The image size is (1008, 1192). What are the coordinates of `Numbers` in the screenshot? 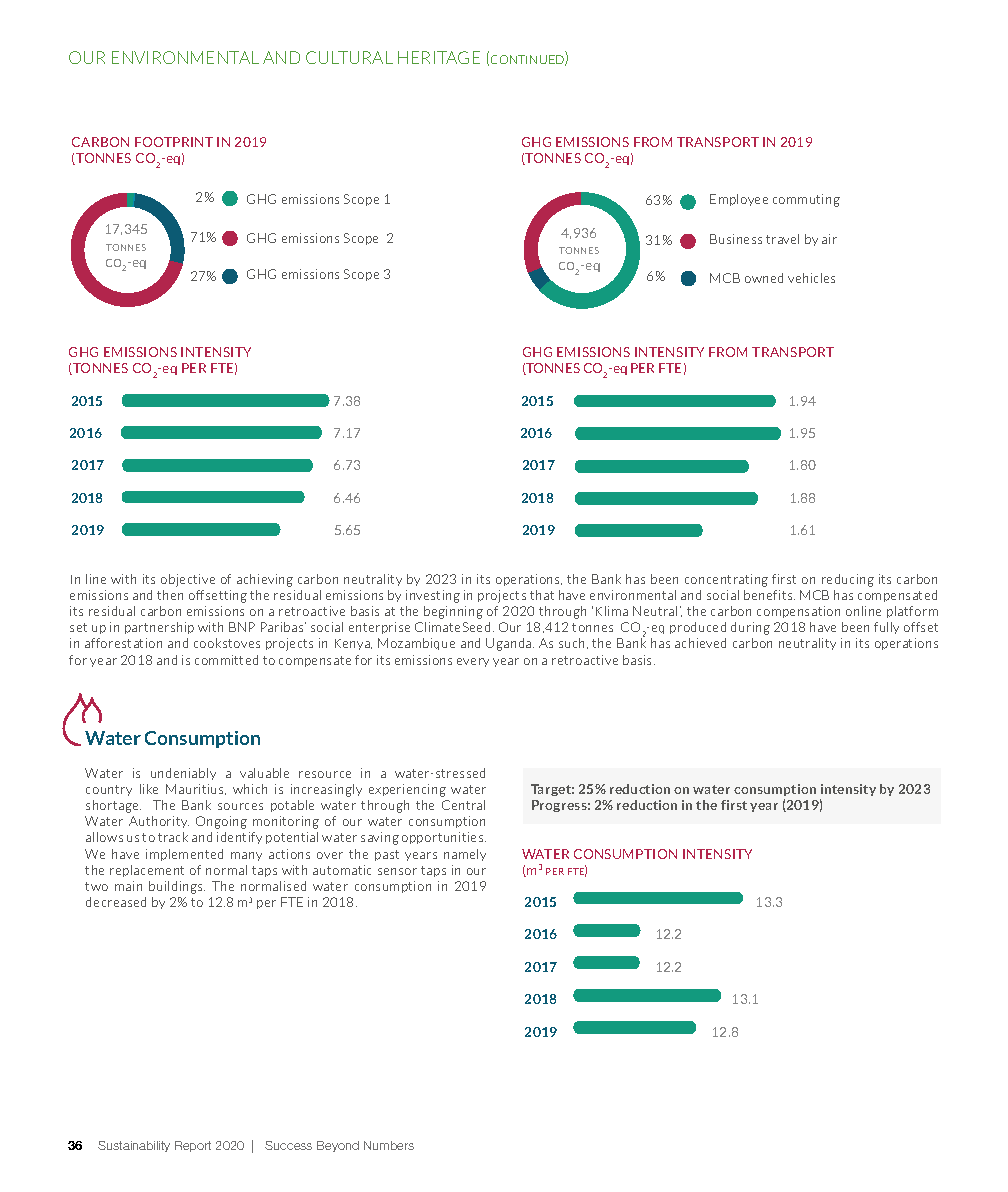 It's located at (389, 1145).
